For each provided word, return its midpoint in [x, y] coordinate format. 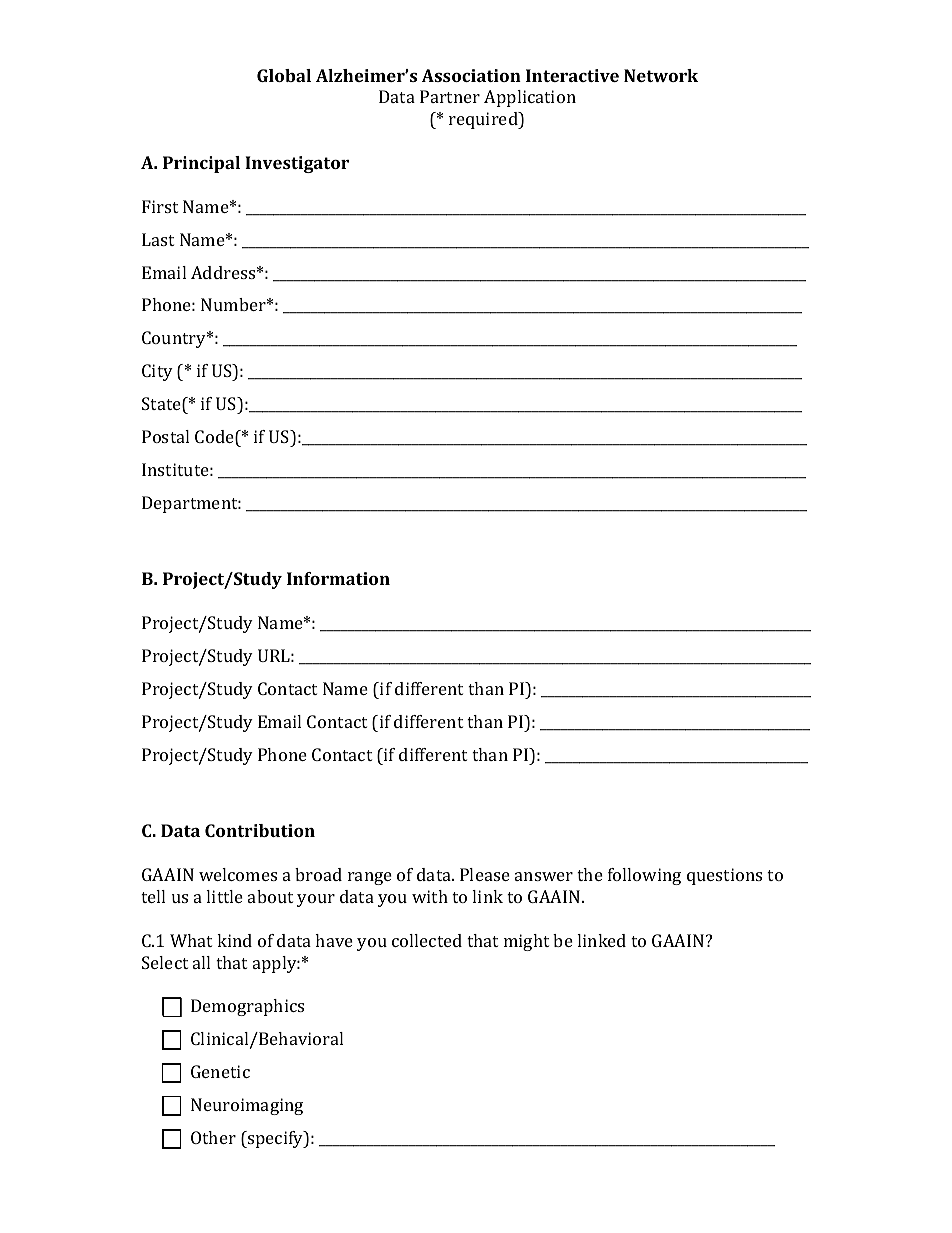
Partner [450, 96]
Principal [201, 164]
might [526, 942]
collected [427, 940]
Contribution [260, 830]
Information [338, 578]
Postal [165, 436]
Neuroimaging [247, 1106]
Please [485, 874]
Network [661, 75]
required [484, 120]
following [644, 876]
